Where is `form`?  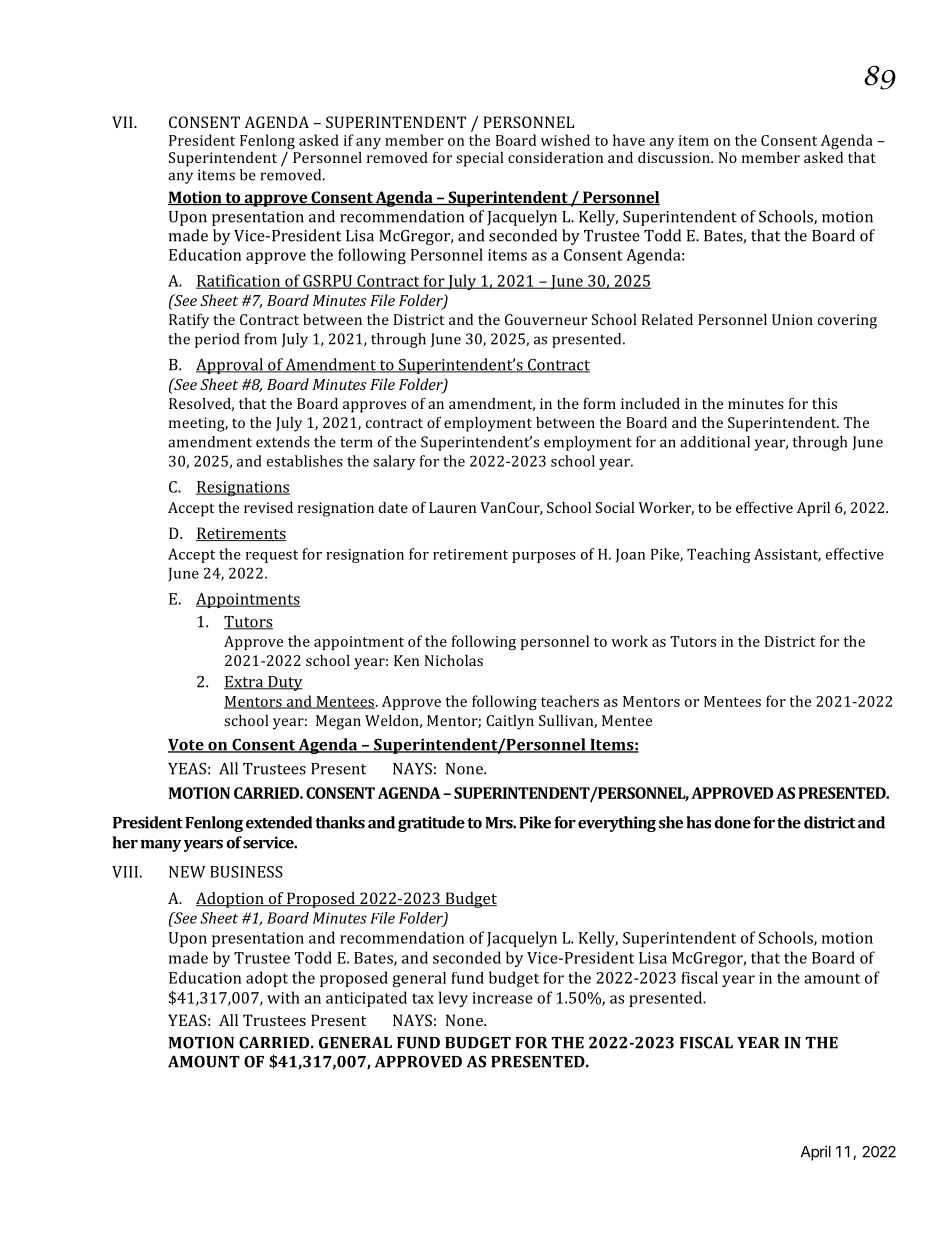
form is located at coordinates (599, 403).
